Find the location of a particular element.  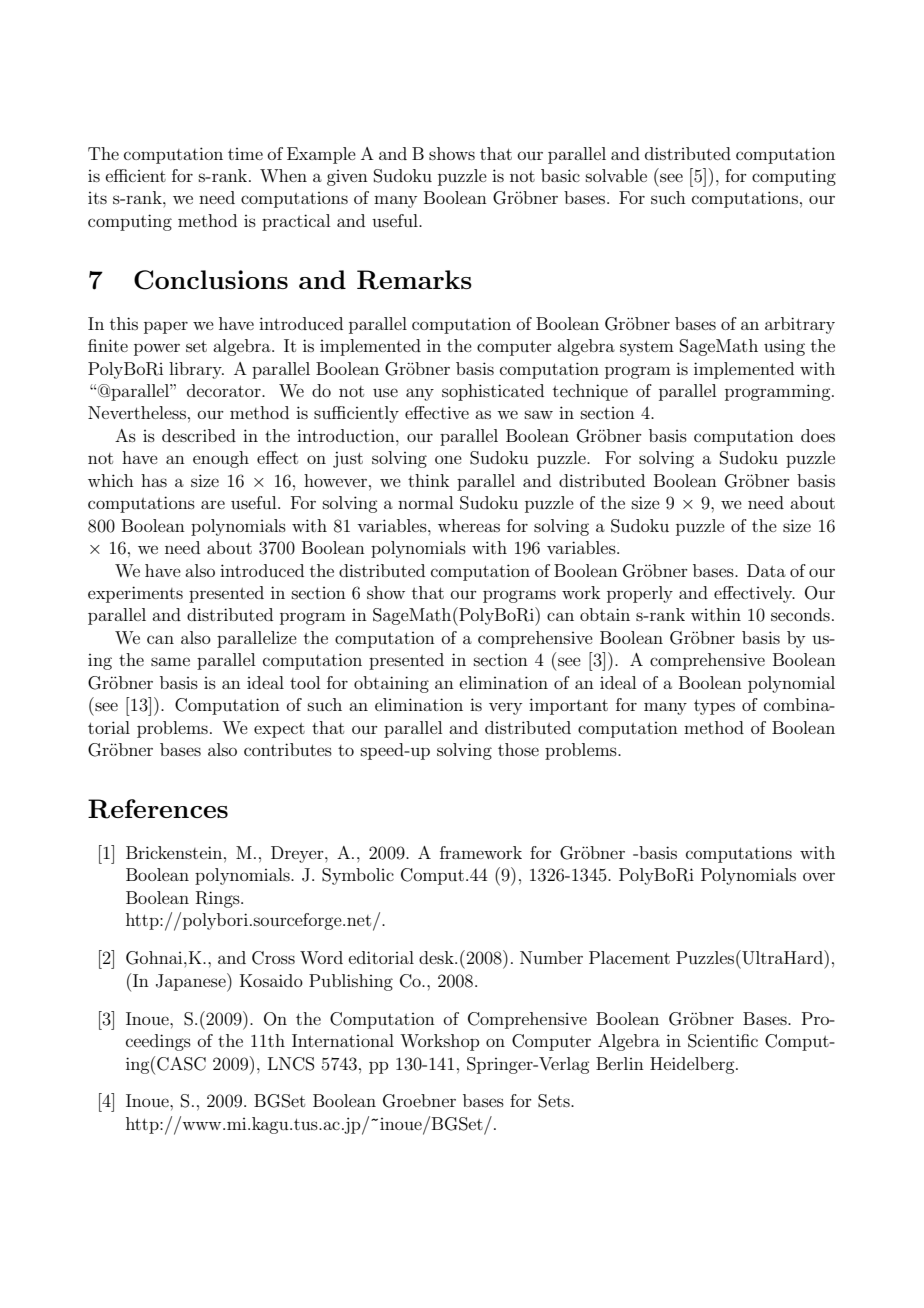

Japanese is located at coordinates (192, 982).
